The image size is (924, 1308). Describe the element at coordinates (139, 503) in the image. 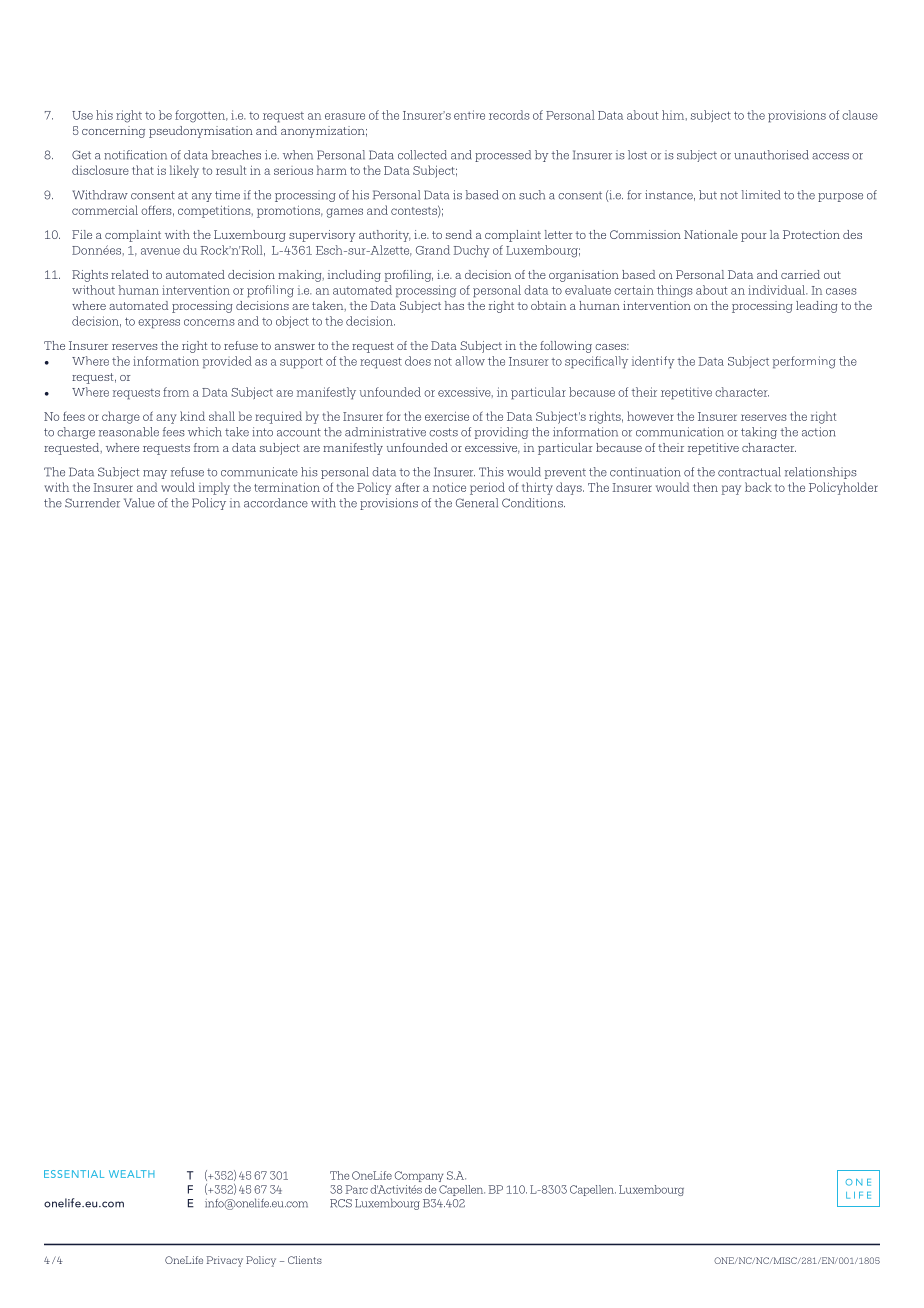

I see `Value` at that location.
